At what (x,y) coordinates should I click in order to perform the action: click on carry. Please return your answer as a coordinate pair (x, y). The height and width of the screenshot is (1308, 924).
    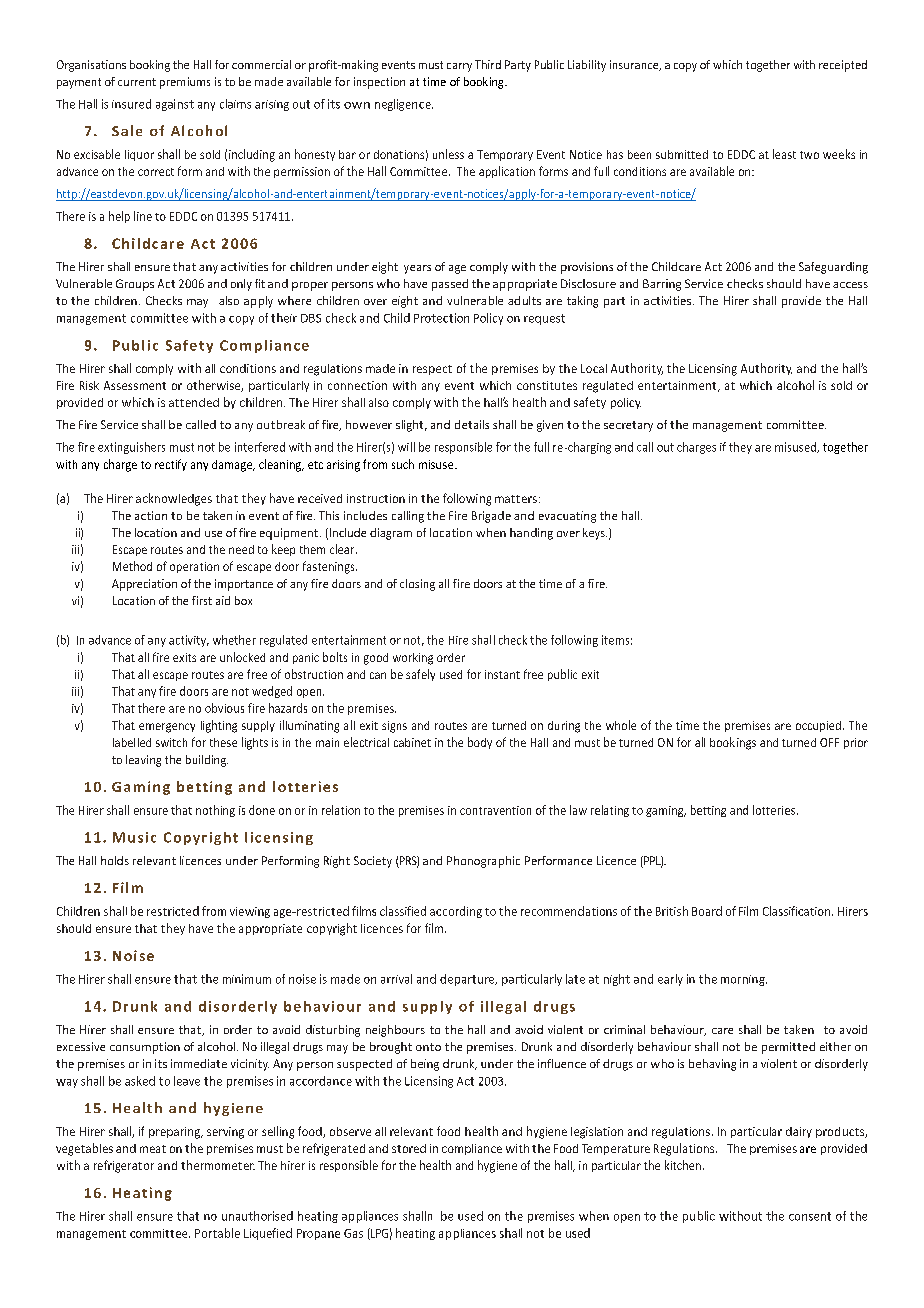
    Looking at the image, I should click on (459, 67).
